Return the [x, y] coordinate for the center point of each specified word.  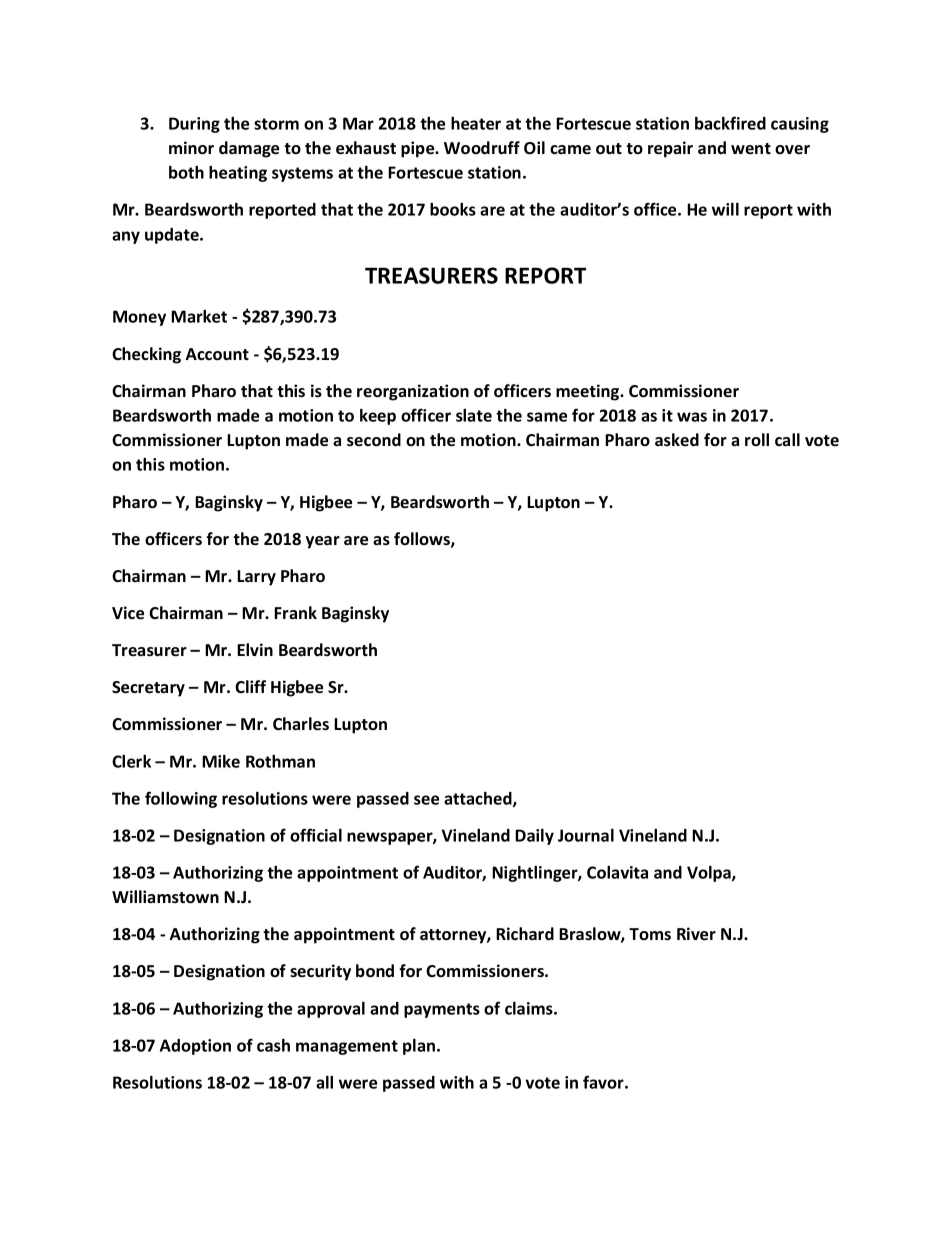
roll [757, 439]
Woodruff [482, 148]
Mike [221, 761]
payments [442, 1010]
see [426, 800]
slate [474, 415]
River [696, 934]
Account [217, 354]
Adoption [195, 1047]
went [751, 148]
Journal [586, 835]
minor [191, 148]
